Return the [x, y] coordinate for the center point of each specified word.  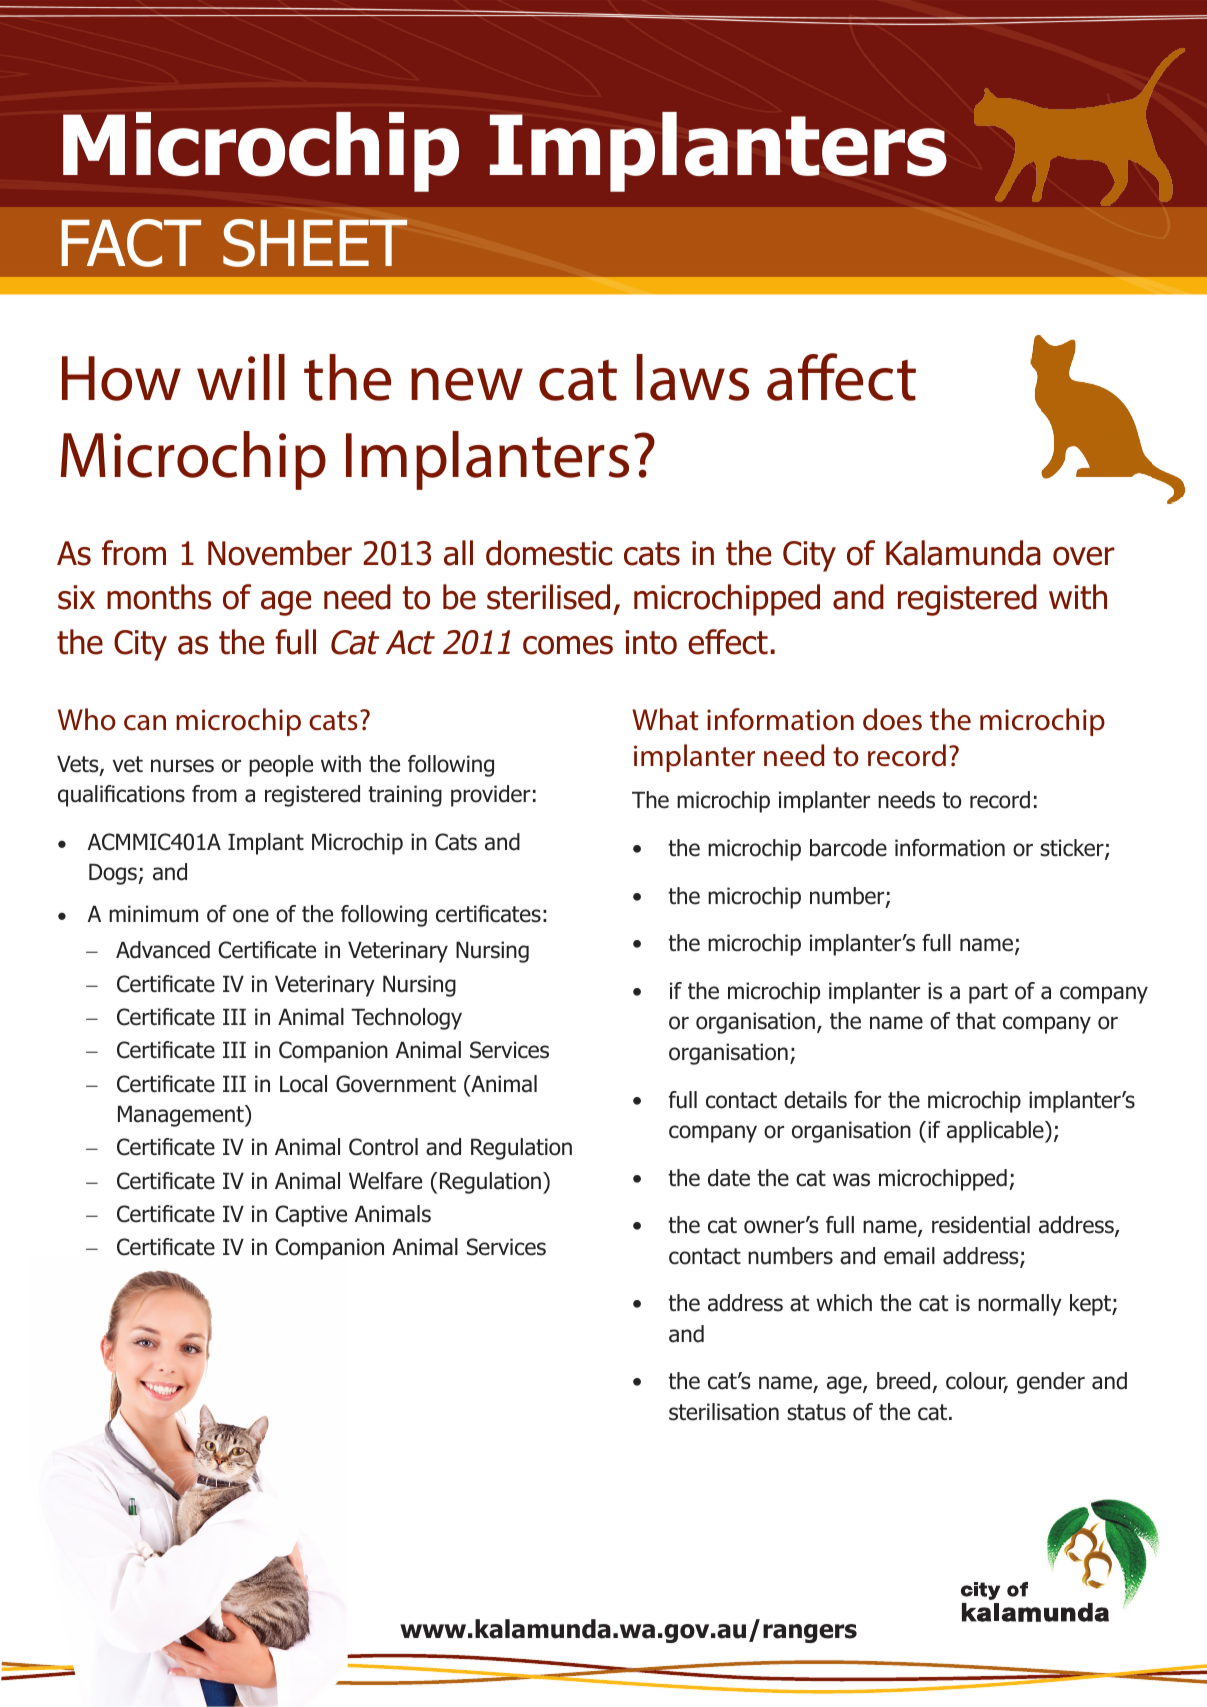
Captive [311, 1216]
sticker [1073, 849]
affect [841, 377]
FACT [131, 243]
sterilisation [724, 1412]
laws [692, 377]
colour [977, 1382]
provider [490, 796]
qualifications [121, 796]
